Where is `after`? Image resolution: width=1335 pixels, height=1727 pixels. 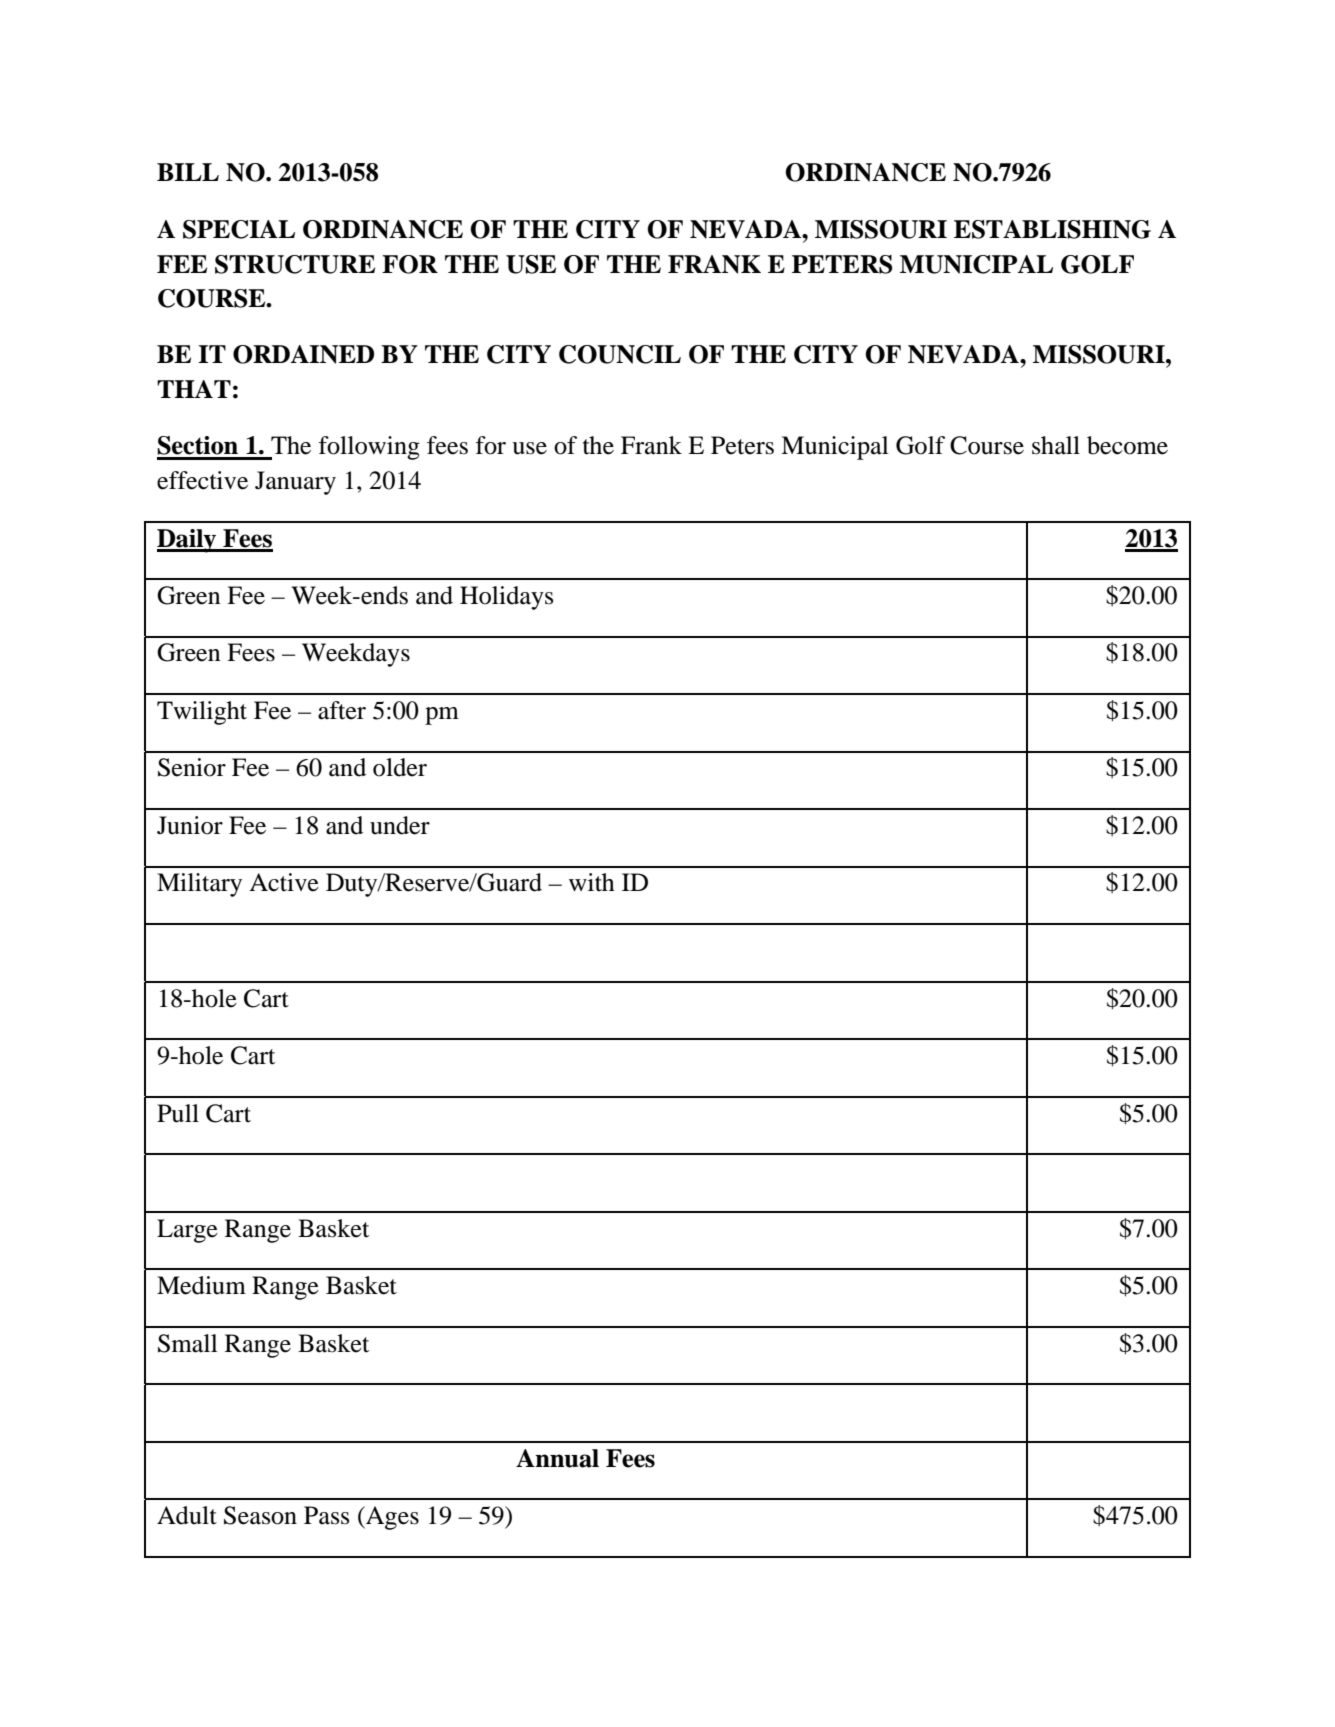
after is located at coordinates (342, 710).
